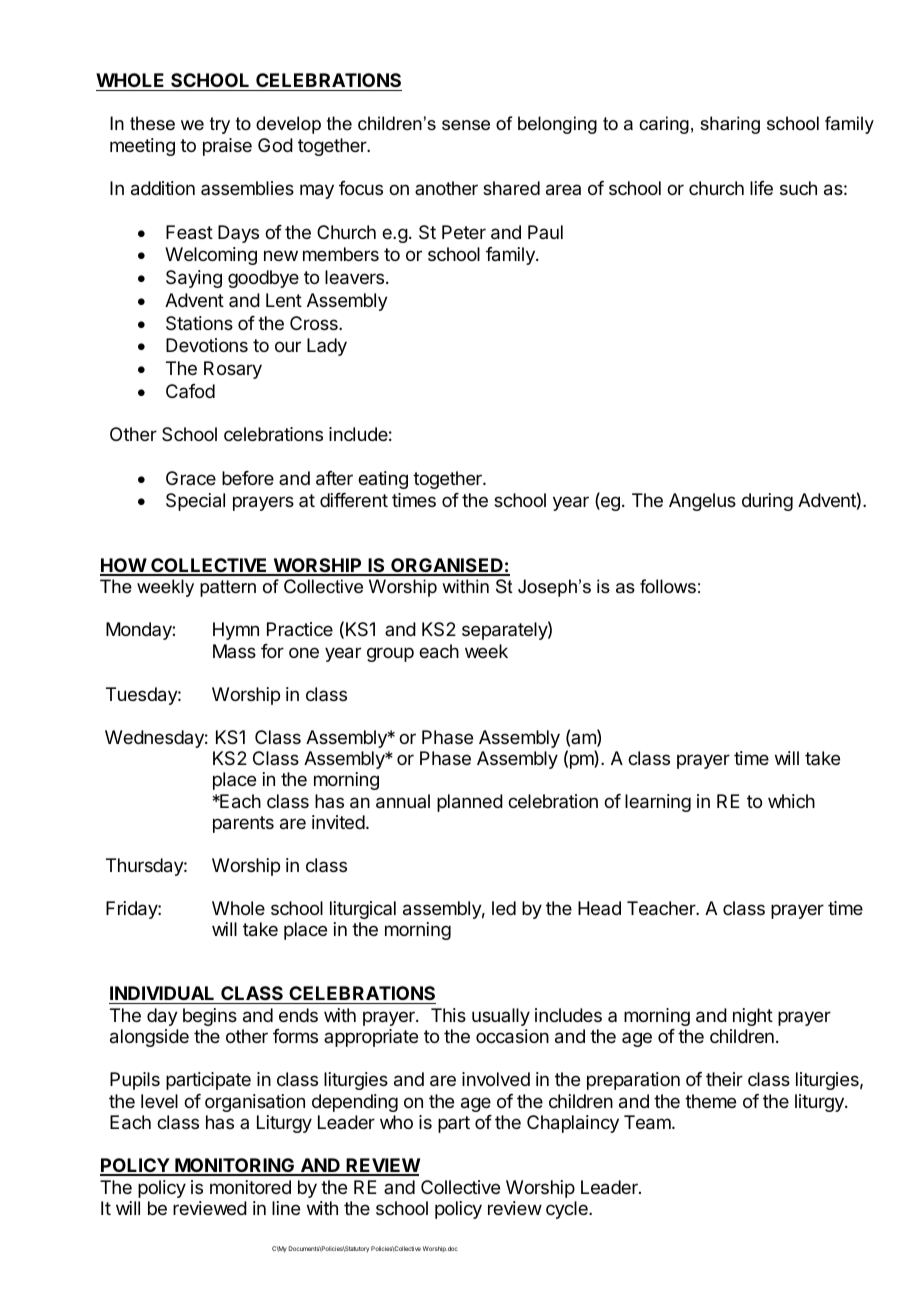 The image size is (924, 1308). What do you see at coordinates (234, 651) in the screenshot?
I see `Mass` at bounding box center [234, 651].
